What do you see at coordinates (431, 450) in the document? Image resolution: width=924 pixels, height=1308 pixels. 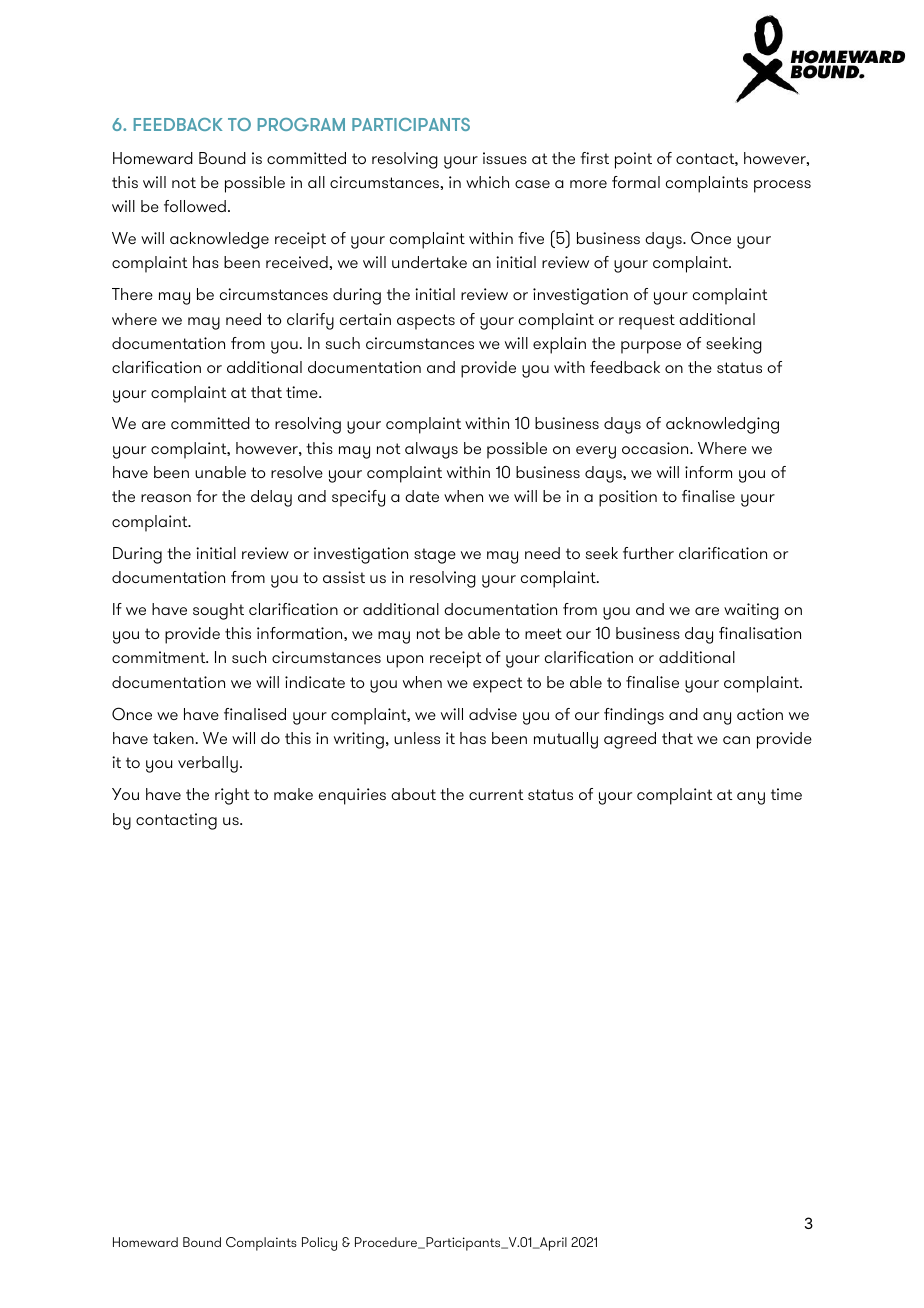 I see `always` at bounding box center [431, 450].
